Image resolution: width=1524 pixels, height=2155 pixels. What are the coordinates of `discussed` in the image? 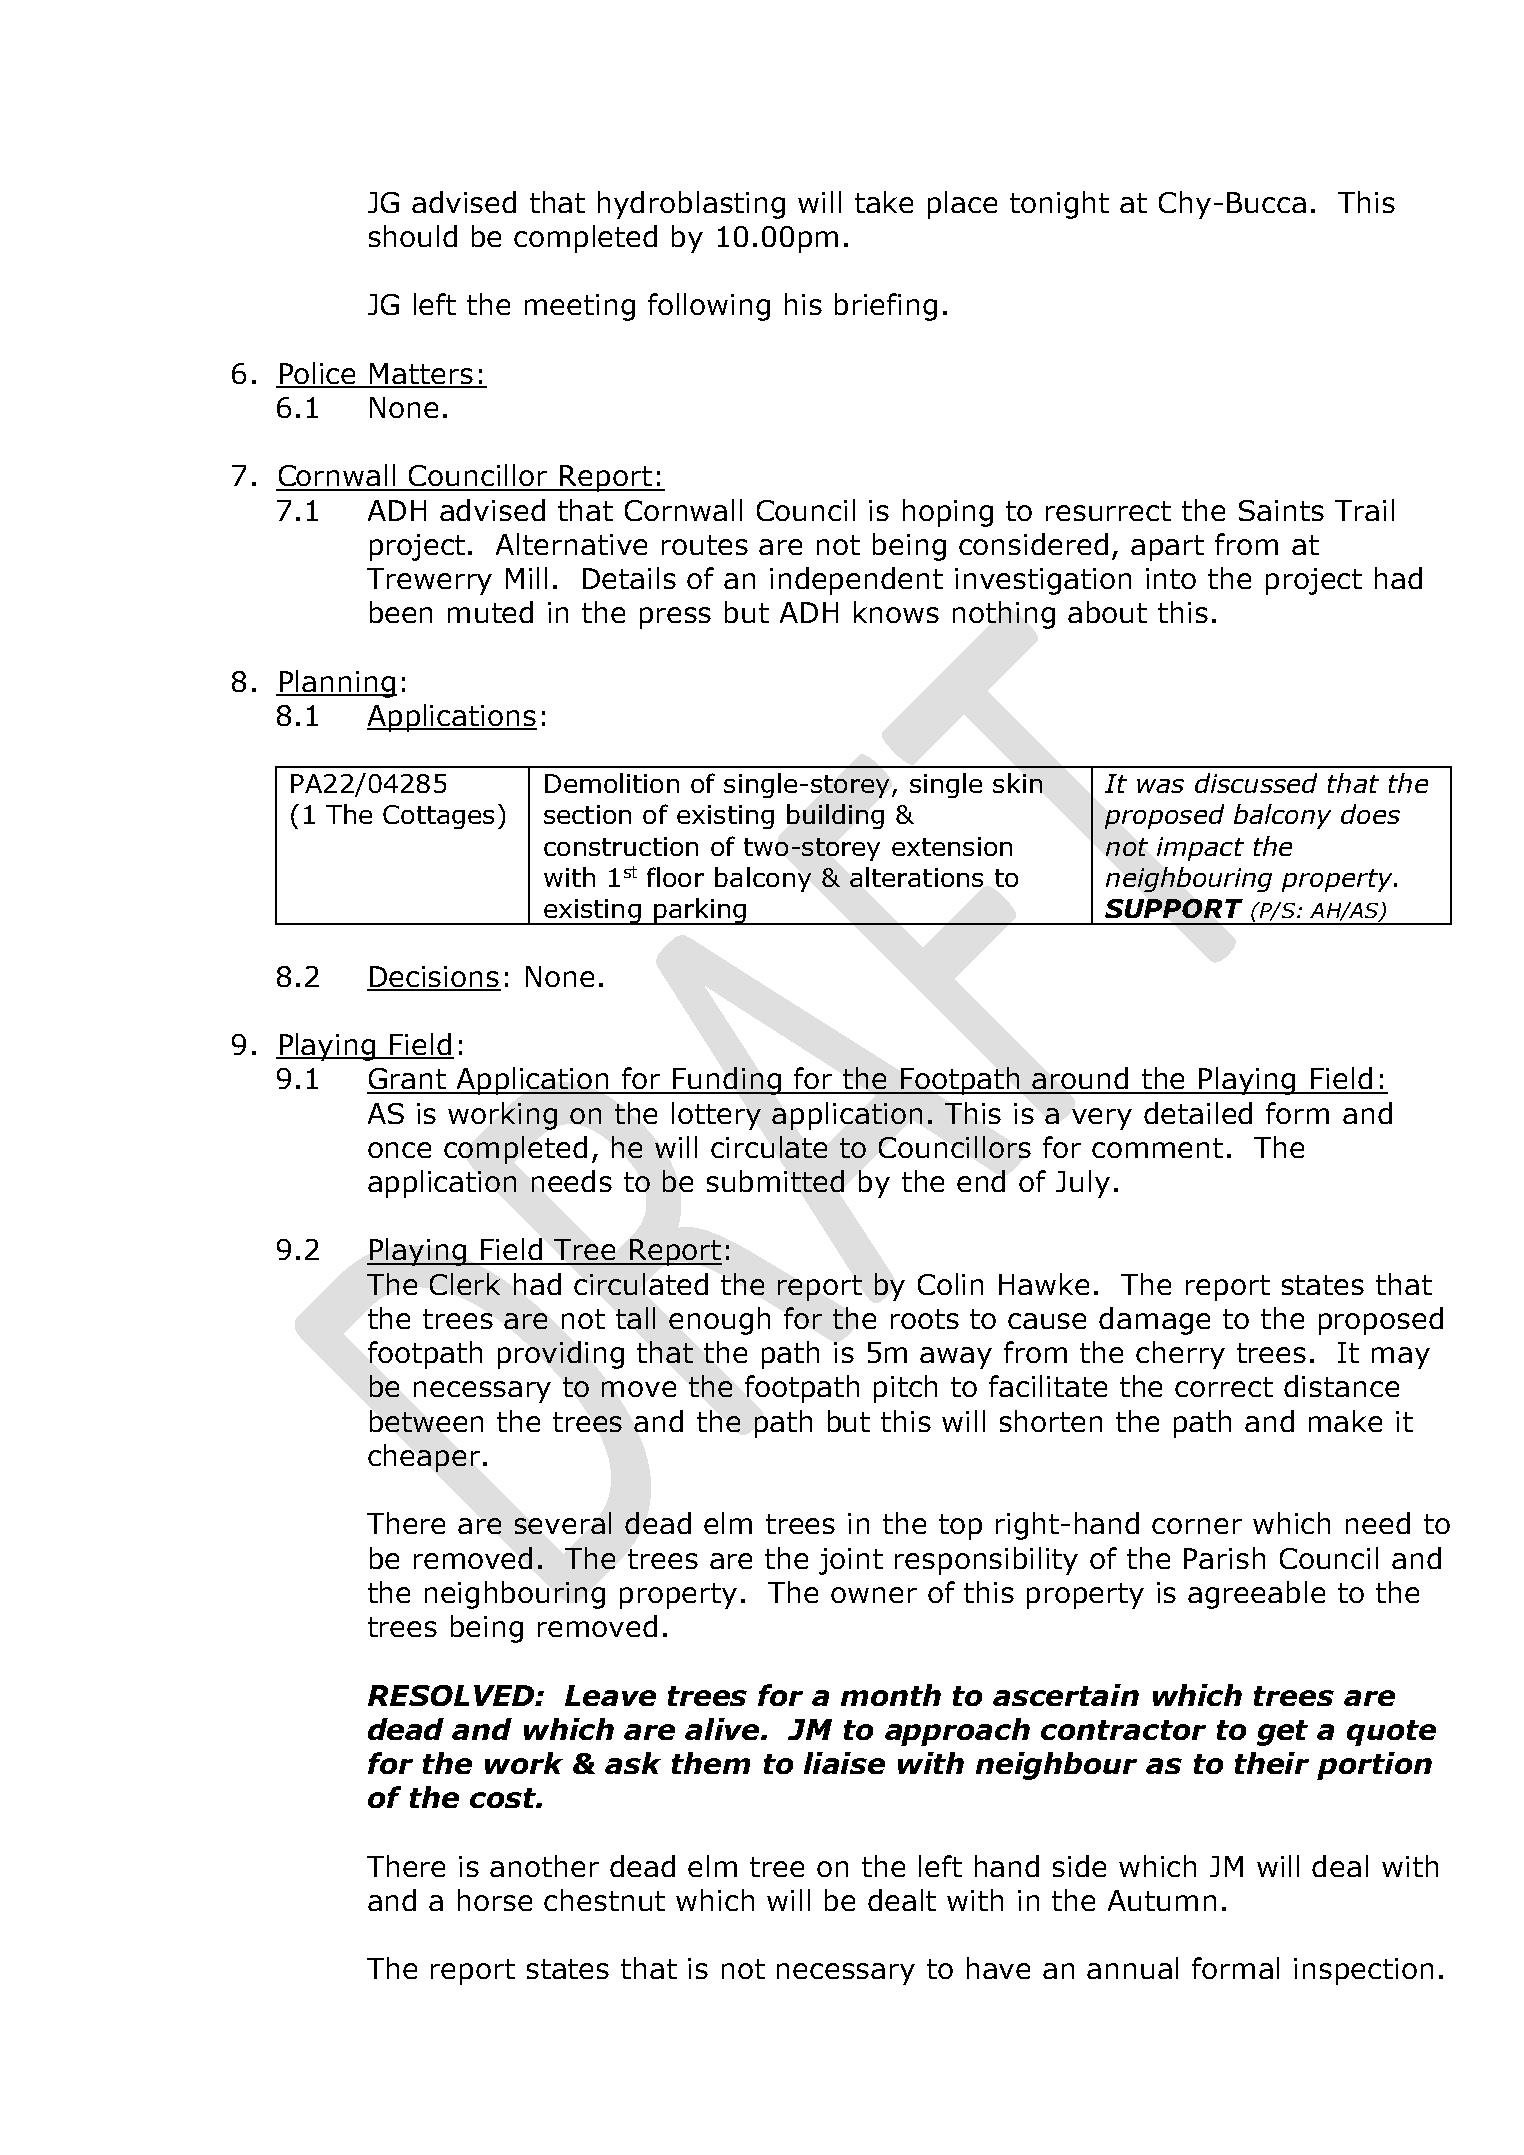 It's located at (1256, 783).
